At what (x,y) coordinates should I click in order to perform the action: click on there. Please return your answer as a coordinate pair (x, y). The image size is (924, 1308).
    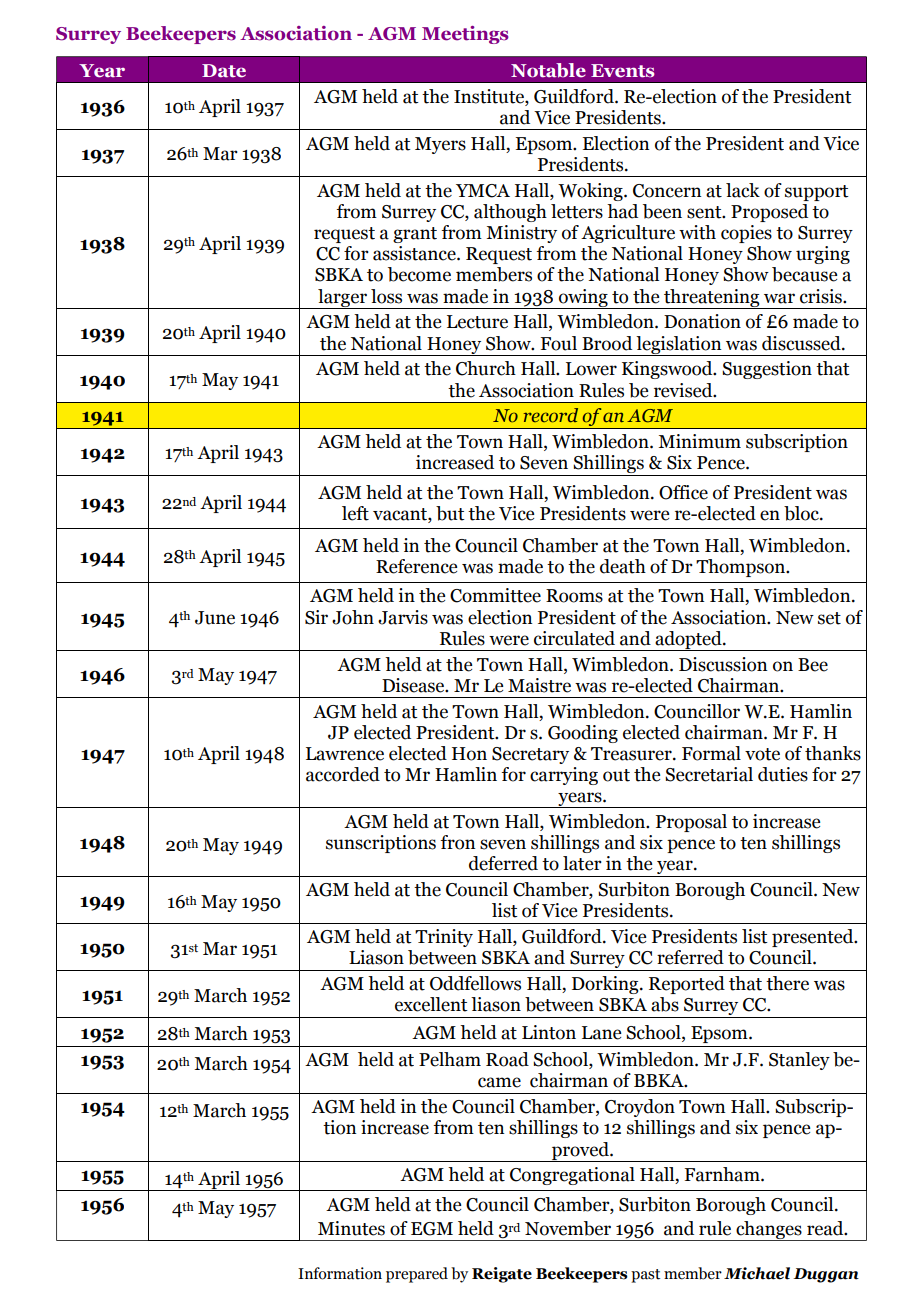
    Looking at the image, I should click on (787, 983).
